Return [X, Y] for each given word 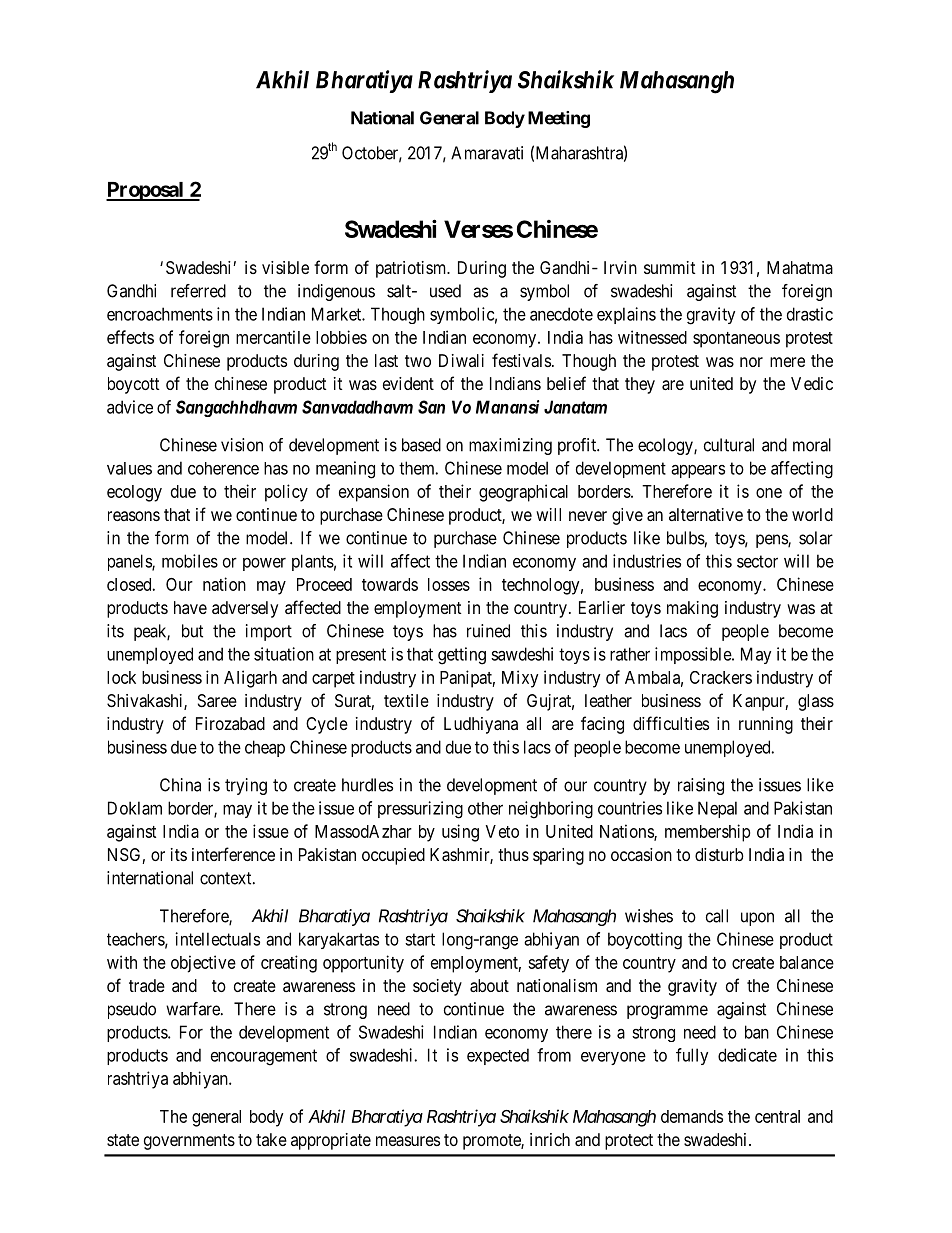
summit [669, 267]
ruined [488, 631]
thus [513, 854]
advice [130, 407]
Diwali [461, 360]
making [692, 609]
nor [751, 362]
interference [233, 854]
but [192, 631]
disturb [719, 854]
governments [189, 1142]
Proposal [146, 191]
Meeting [559, 119]
